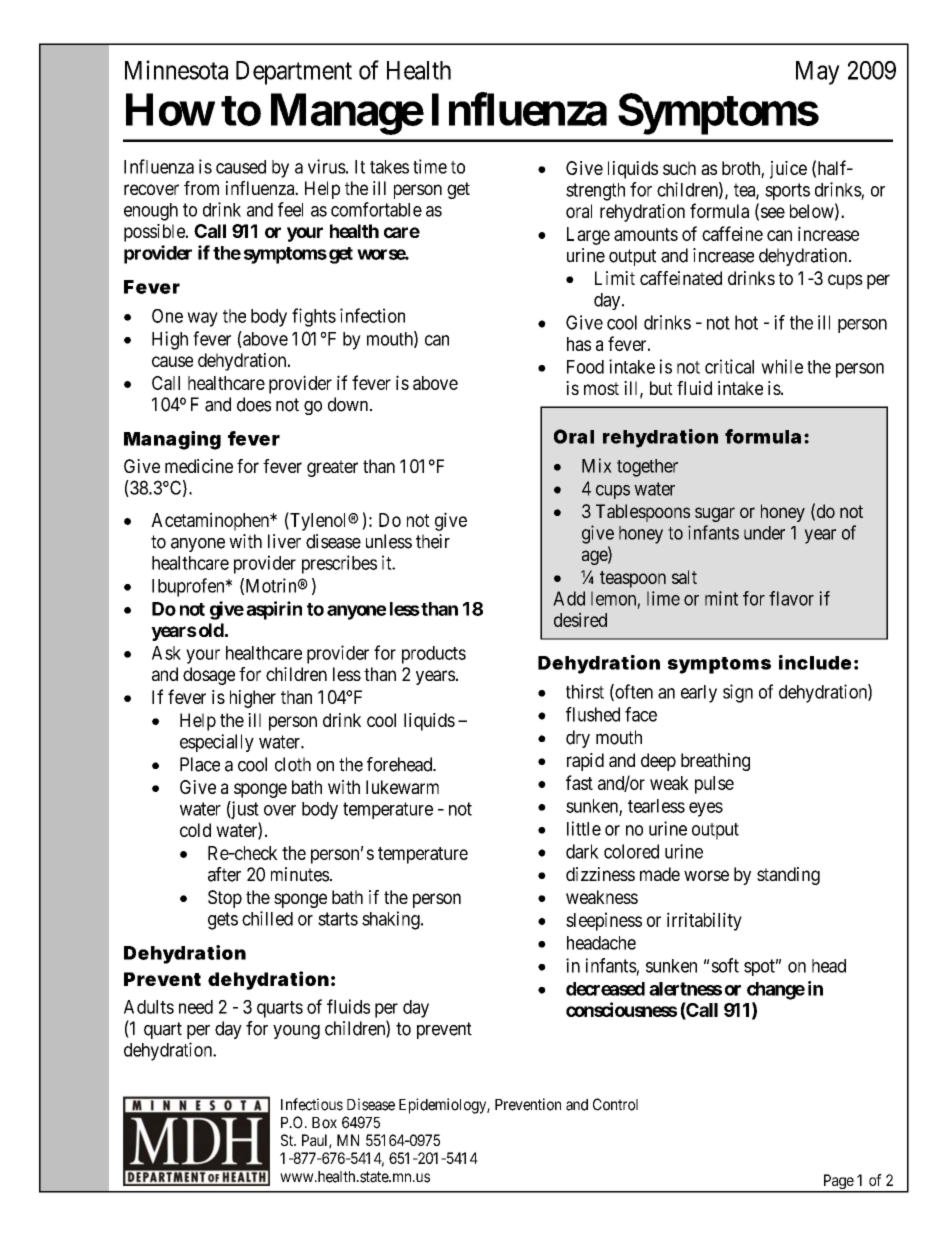  I want to click on medicine, so click(199, 466).
